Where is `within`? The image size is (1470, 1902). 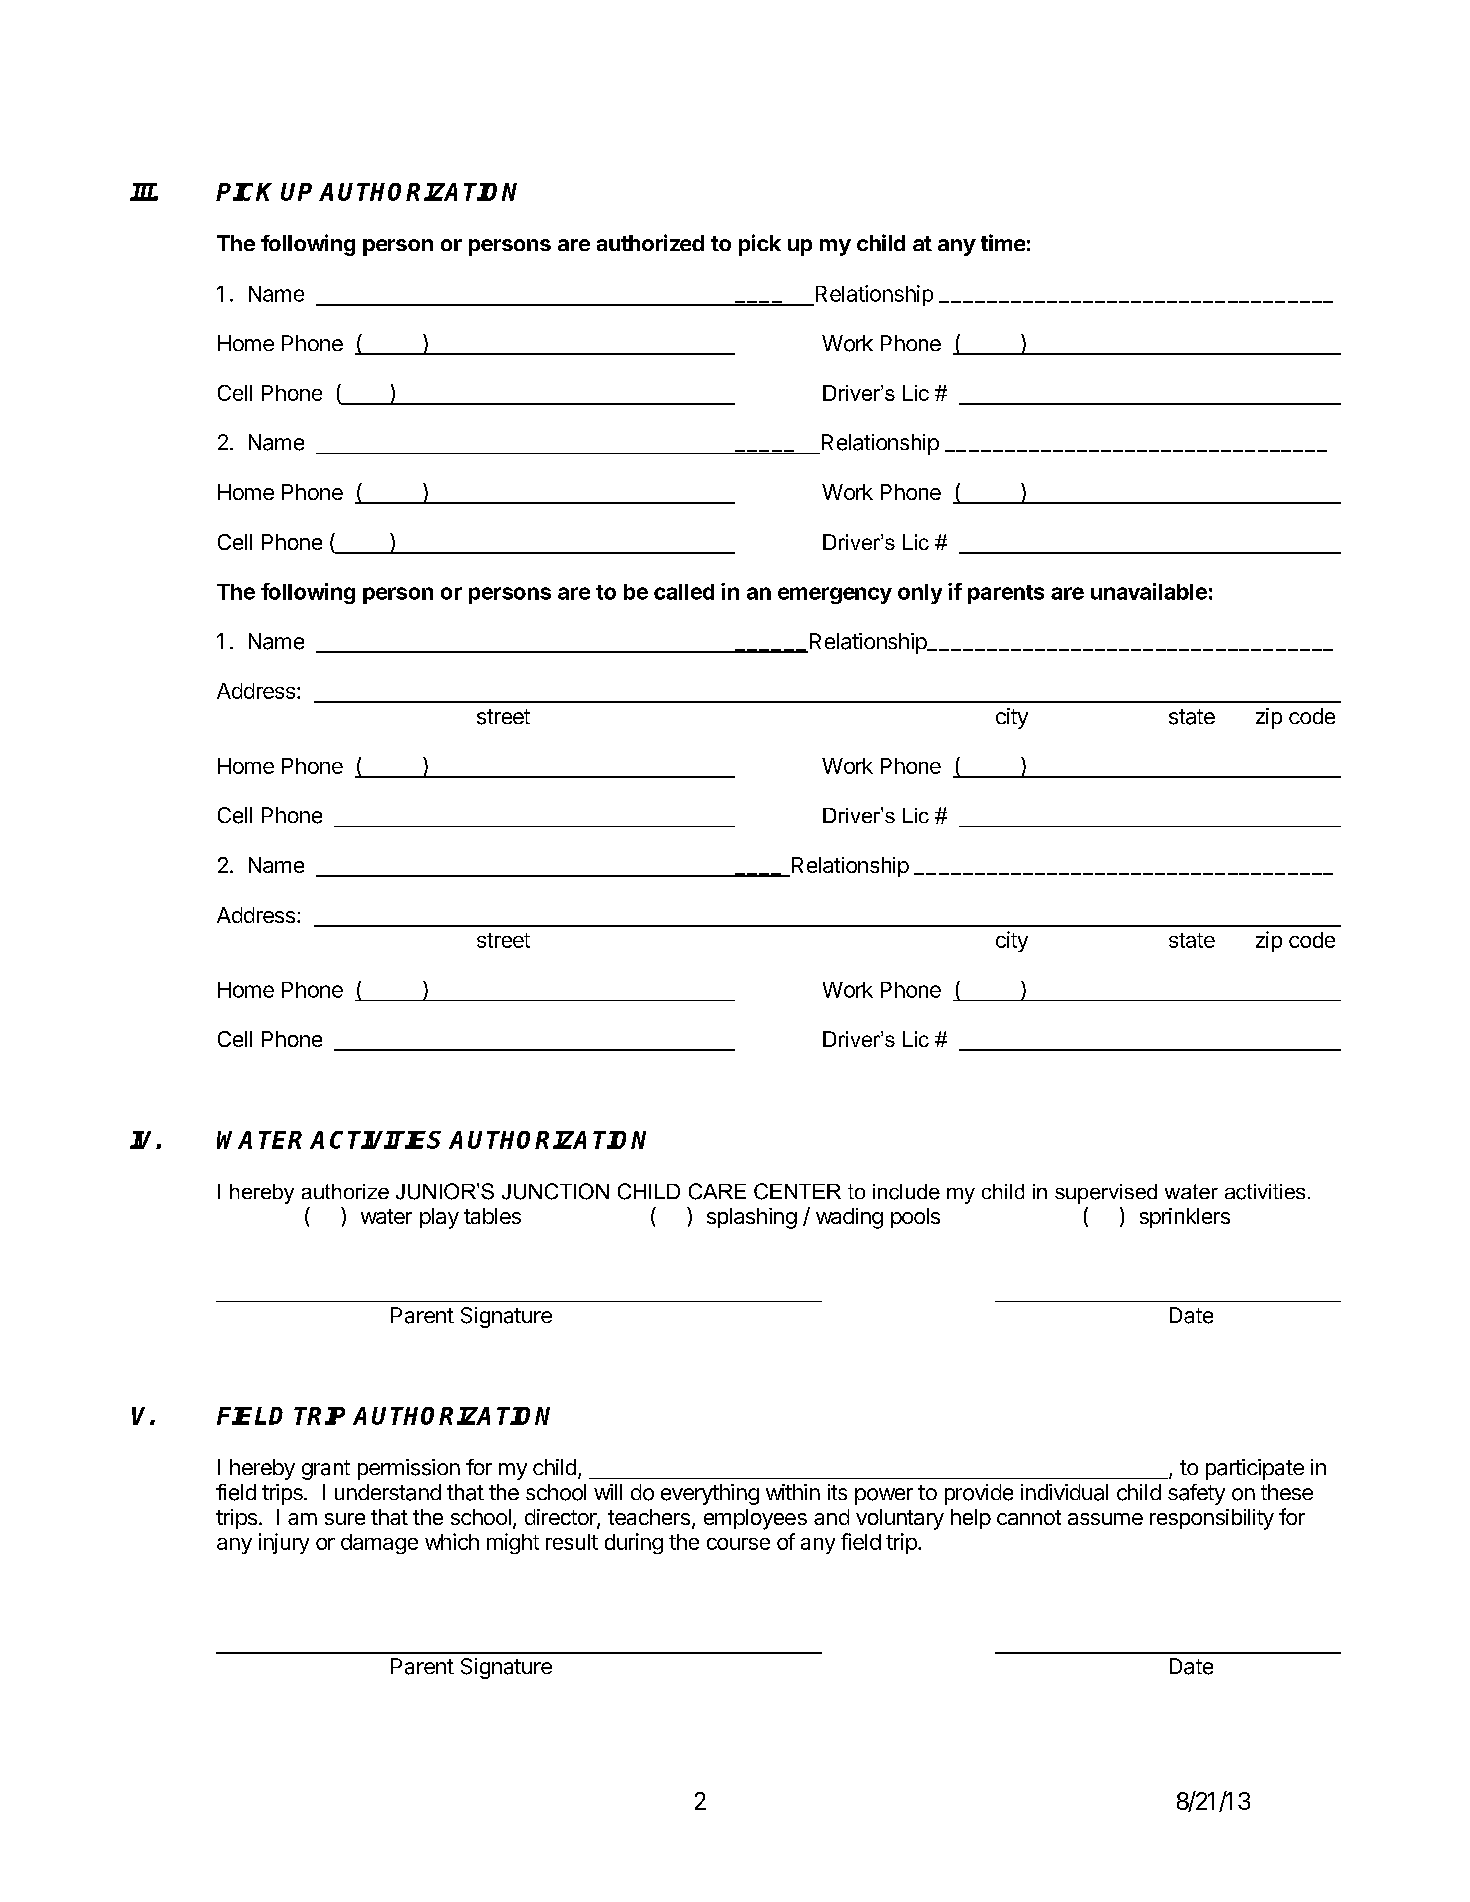
within is located at coordinates (793, 1492).
